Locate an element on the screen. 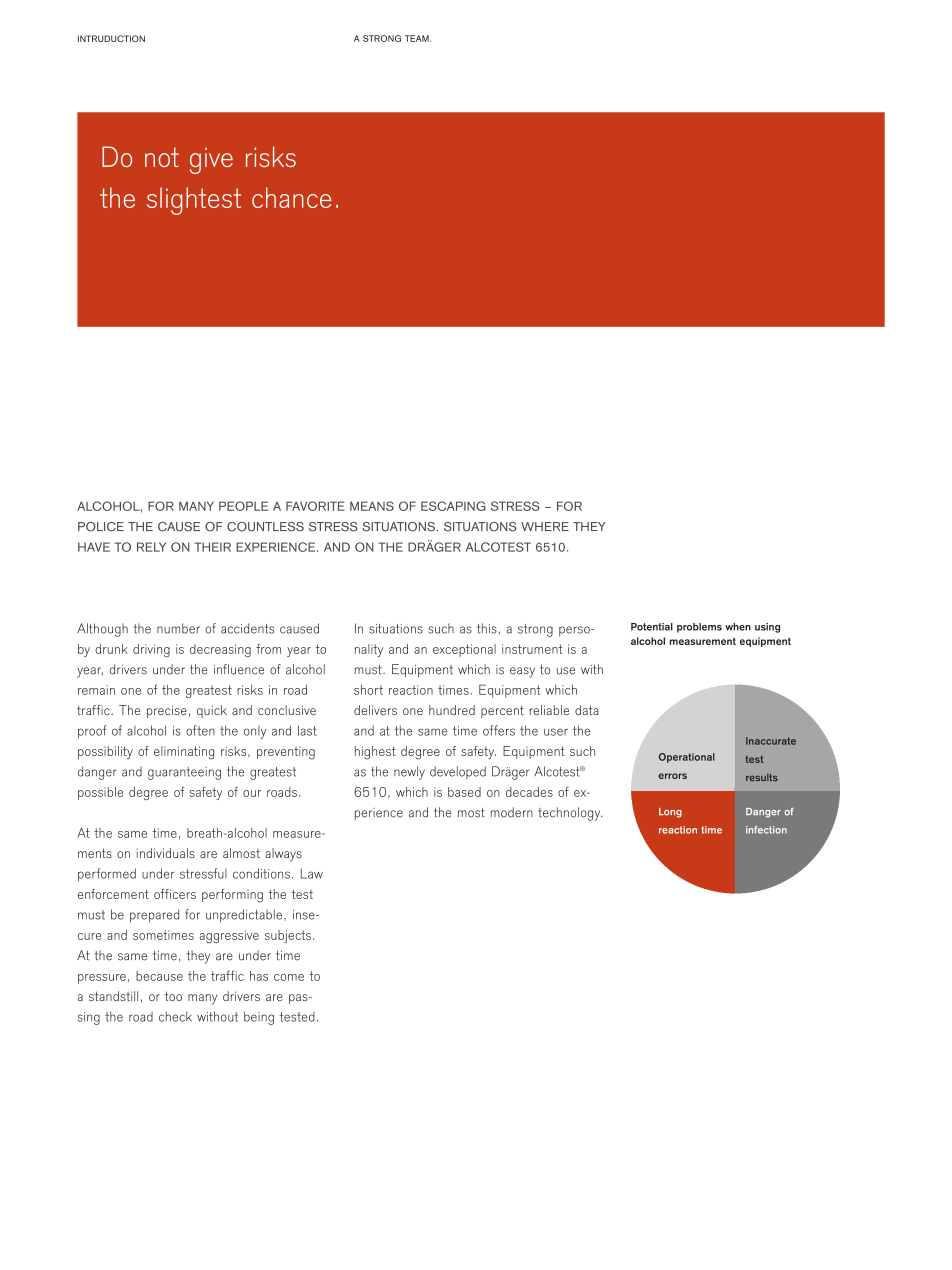 The height and width of the screenshot is (1270, 952). TEAM is located at coordinates (418, 38).
